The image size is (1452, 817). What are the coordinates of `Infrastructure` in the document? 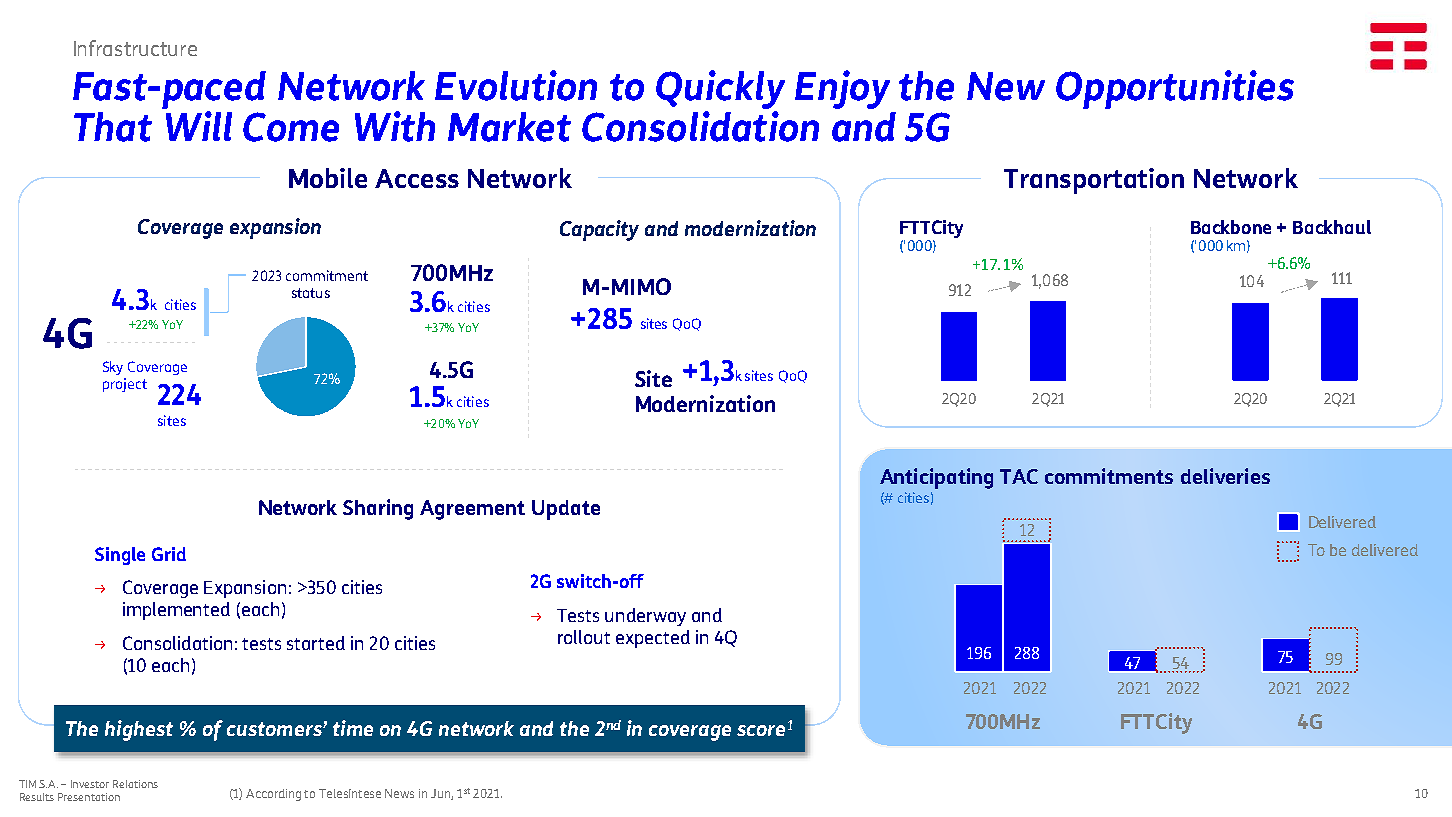 It's located at (135, 48).
